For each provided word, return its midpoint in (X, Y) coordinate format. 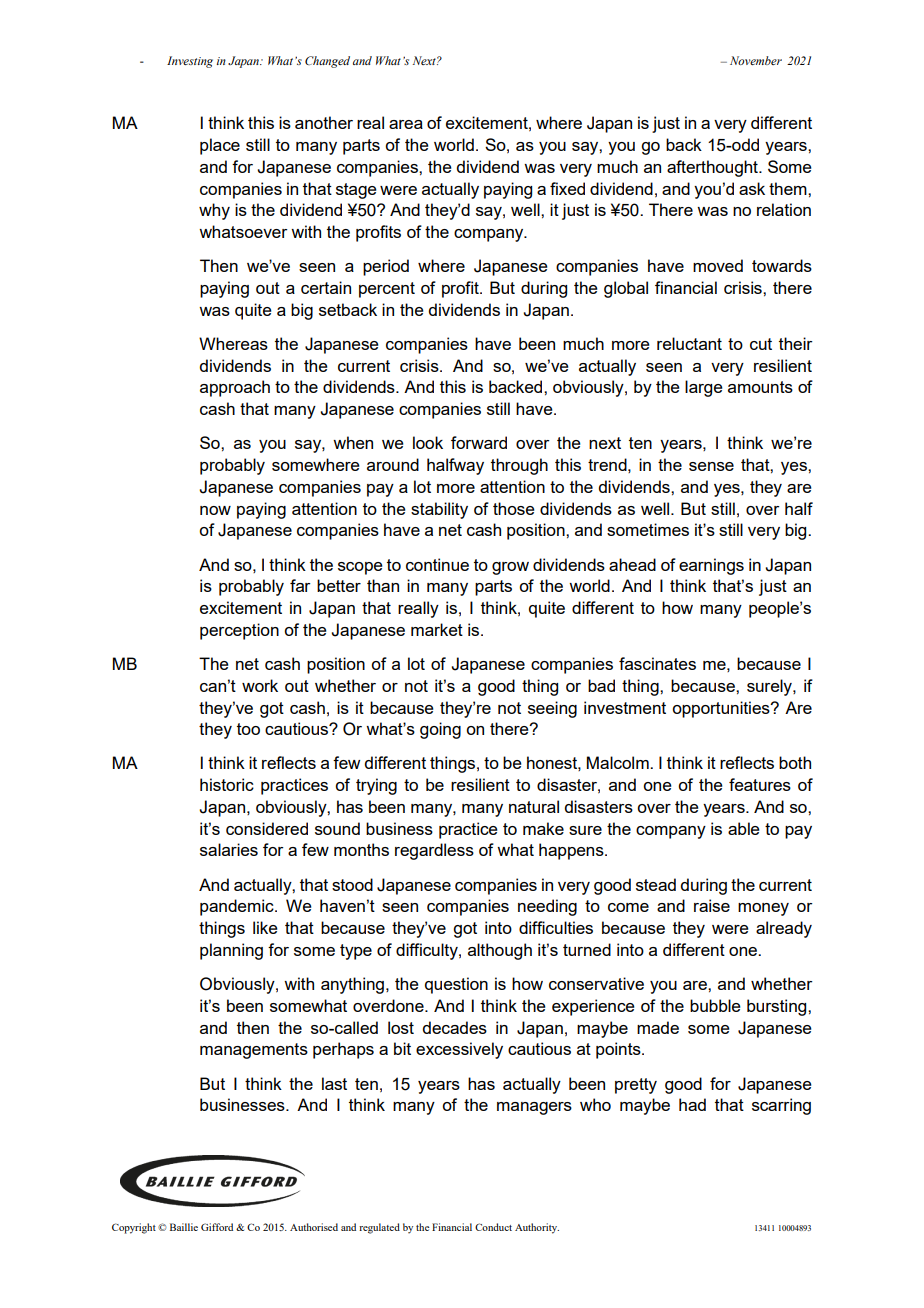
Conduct (493, 1227)
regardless (434, 851)
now (215, 510)
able (744, 828)
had (692, 1104)
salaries (229, 849)
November (756, 60)
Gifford (217, 1227)
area (406, 124)
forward (479, 442)
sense (711, 466)
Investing (190, 62)
